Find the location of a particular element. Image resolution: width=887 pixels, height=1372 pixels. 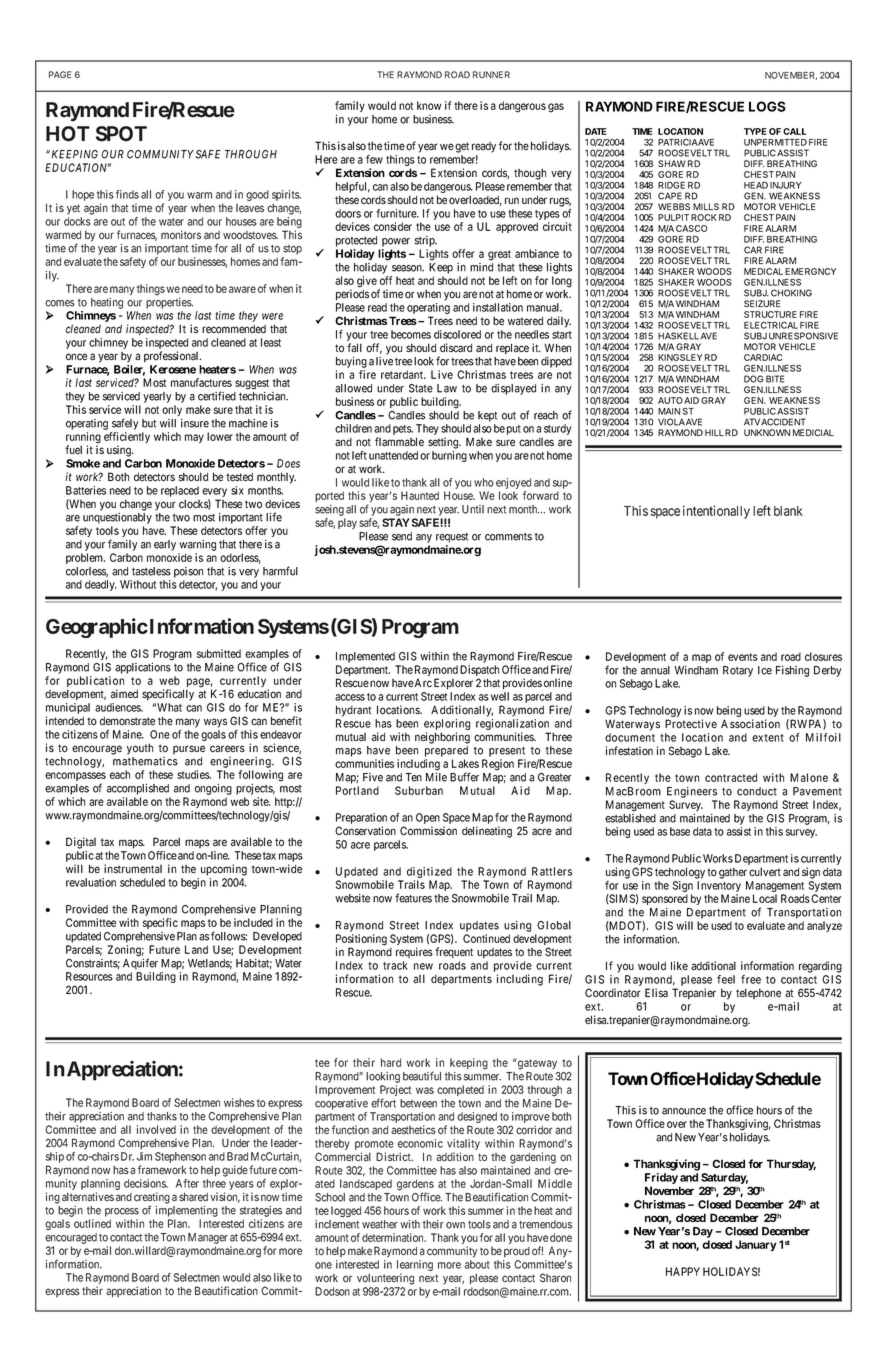

Dispatch is located at coordinates (479, 672).
